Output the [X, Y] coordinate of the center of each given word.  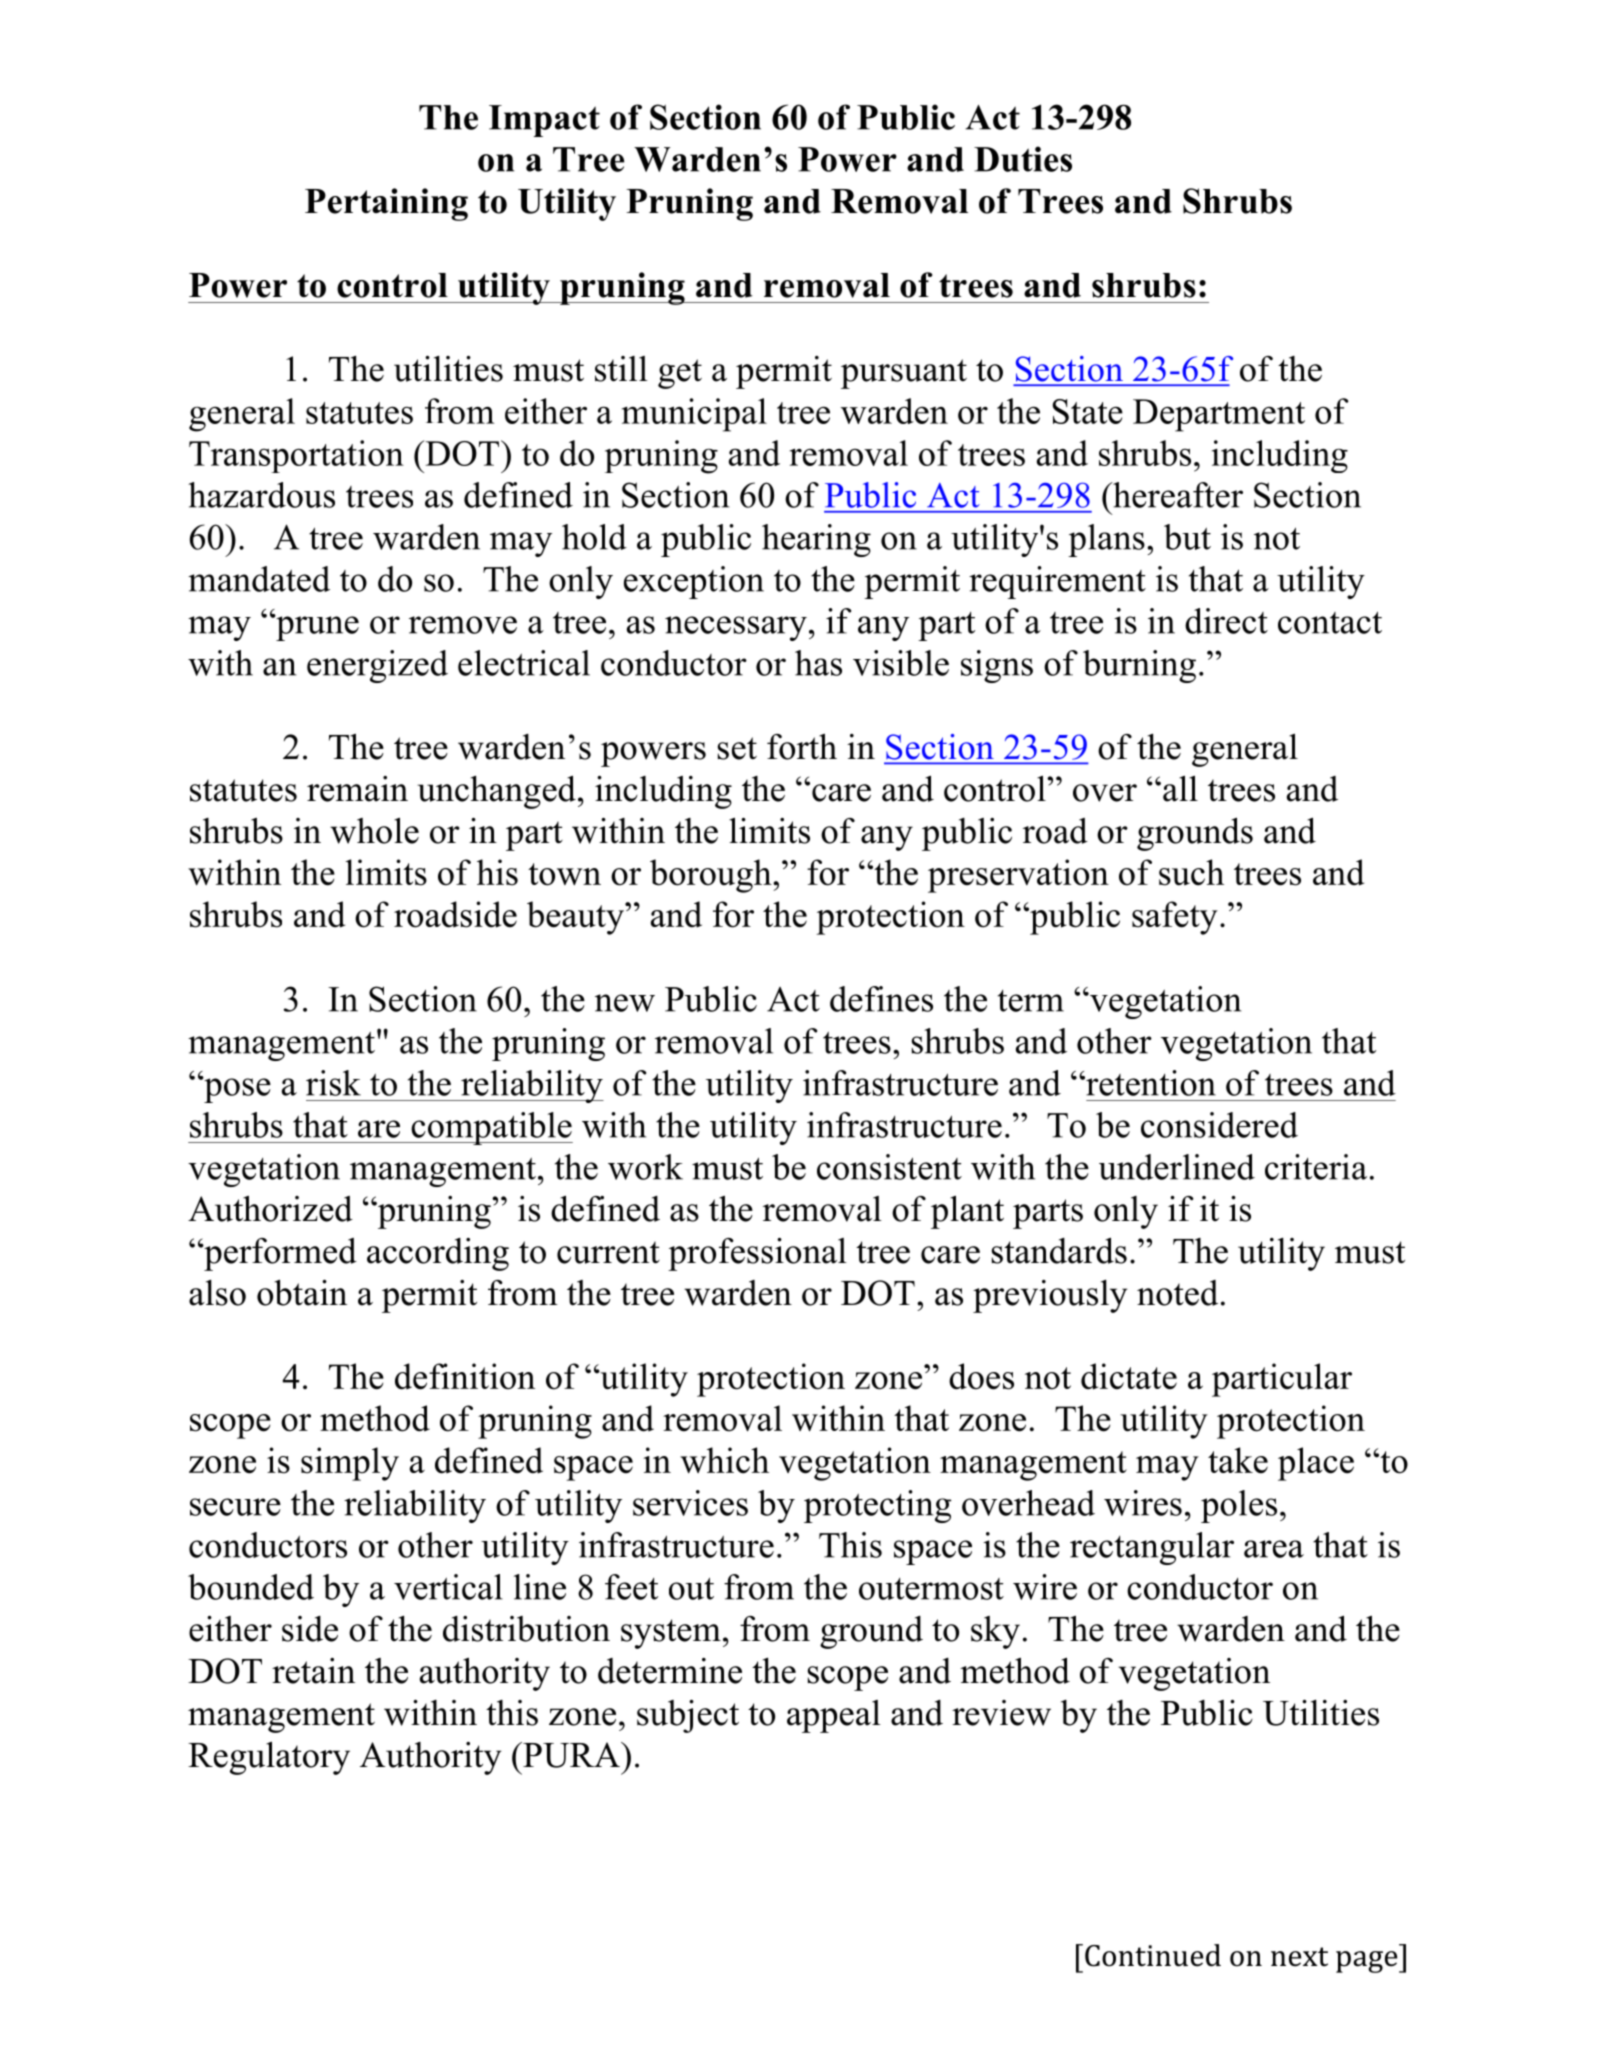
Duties [1023, 159]
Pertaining [386, 204]
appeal [834, 1716]
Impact [544, 121]
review [1001, 1713]
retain [313, 1671]
